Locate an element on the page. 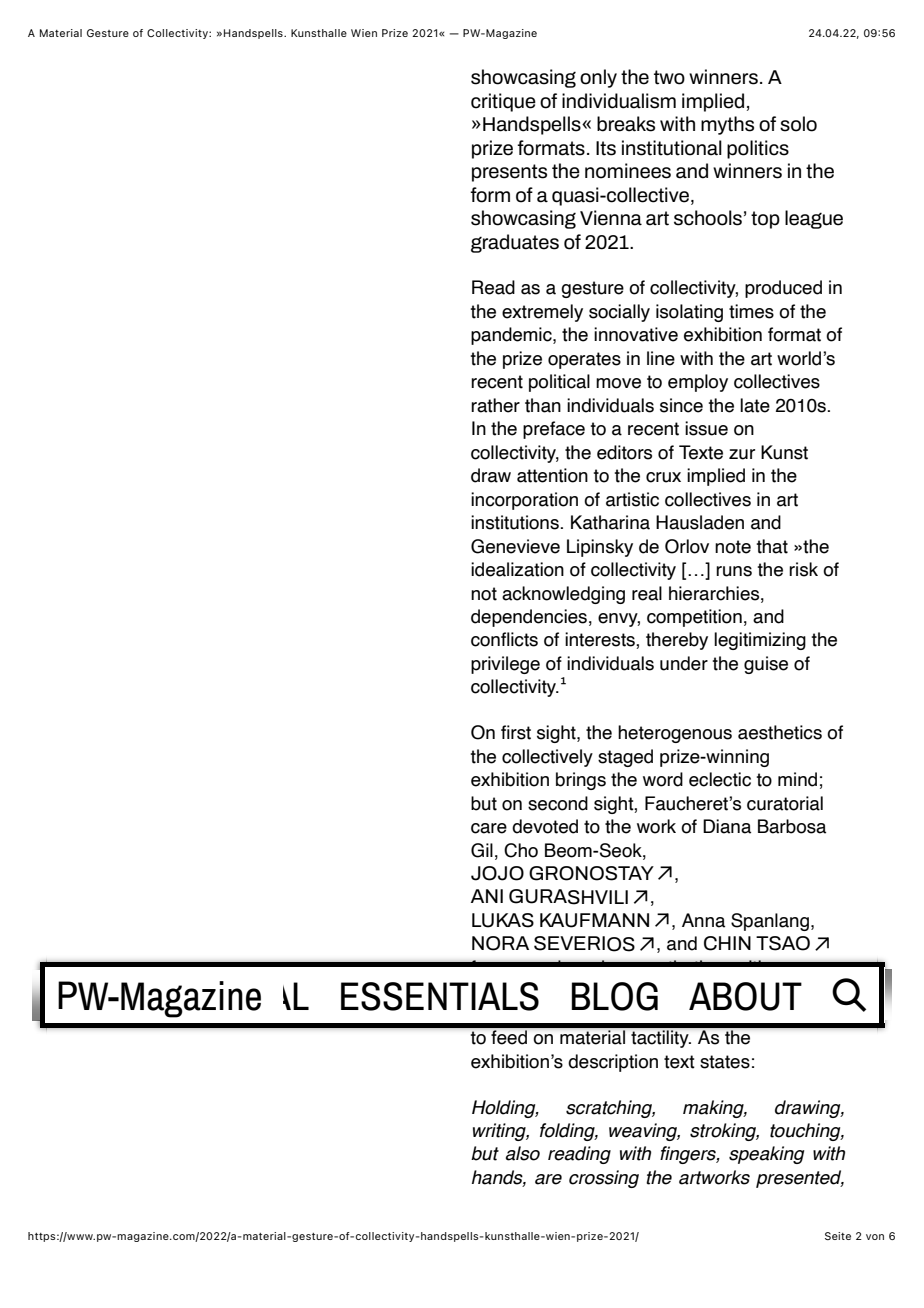 This image has height=1308, width=924. ABOUT is located at coordinates (745, 996).
